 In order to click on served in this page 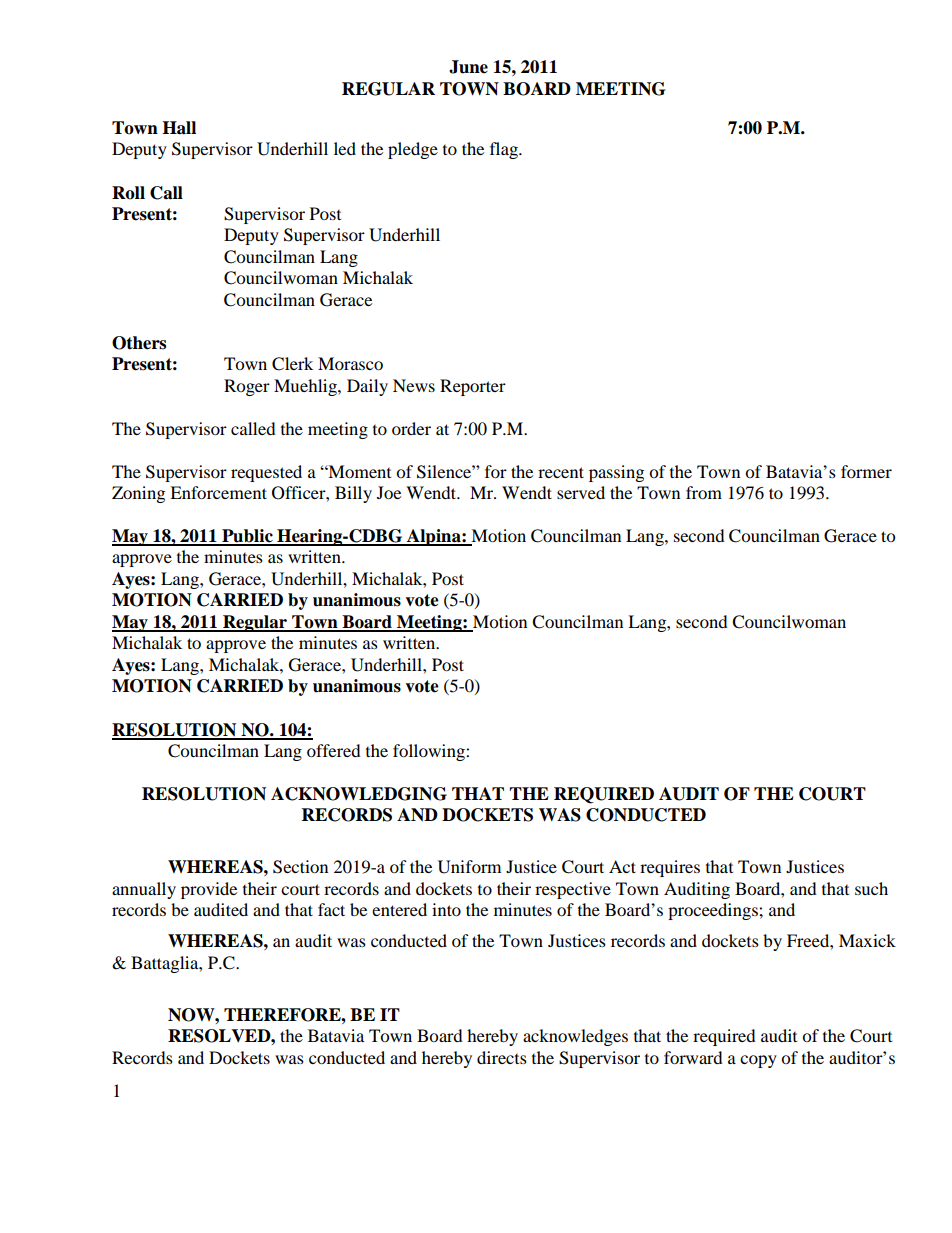, I will do `click(581, 492)`.
